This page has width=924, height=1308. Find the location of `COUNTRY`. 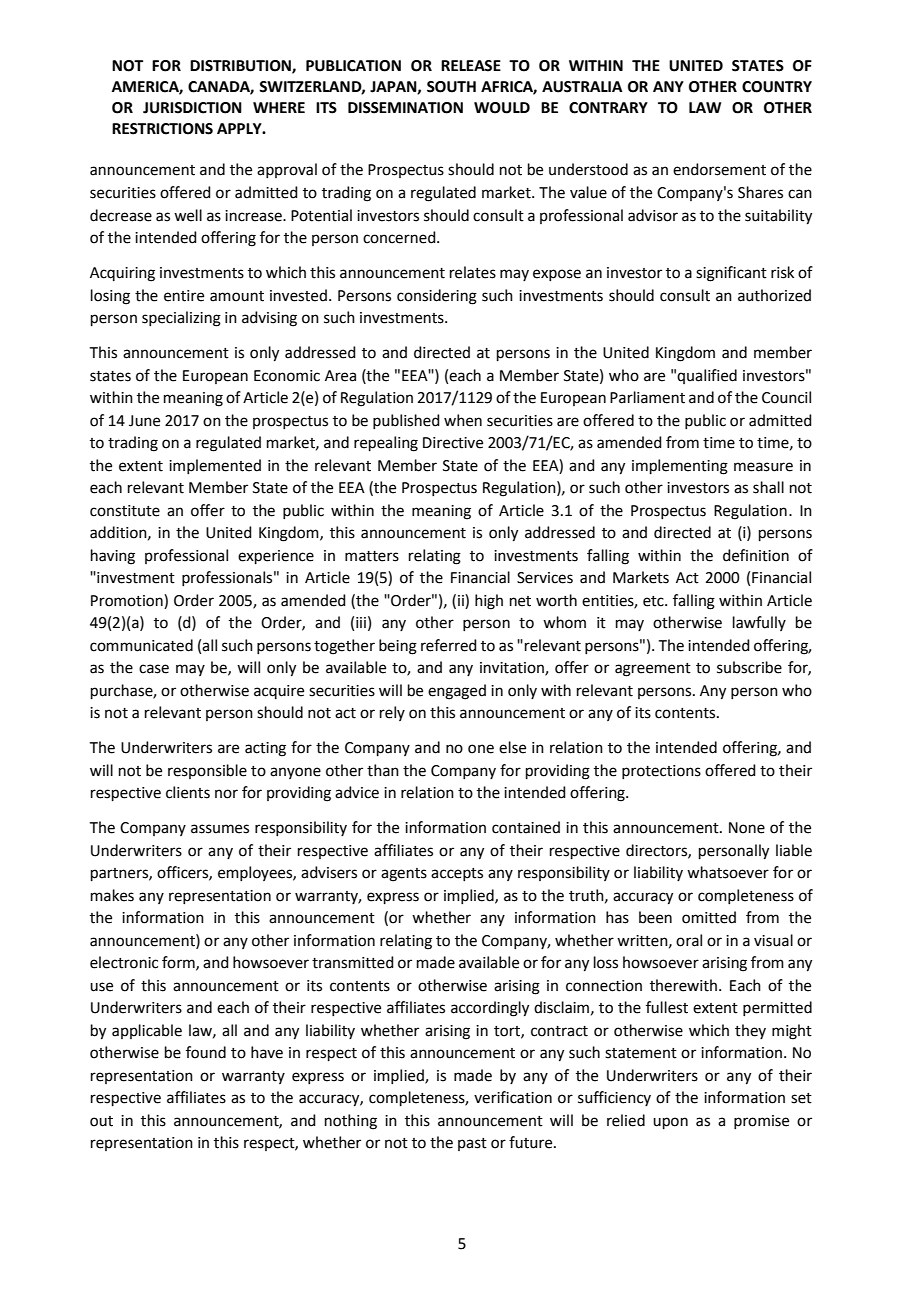

COUNTRY is located at coordinates (777, 87).
